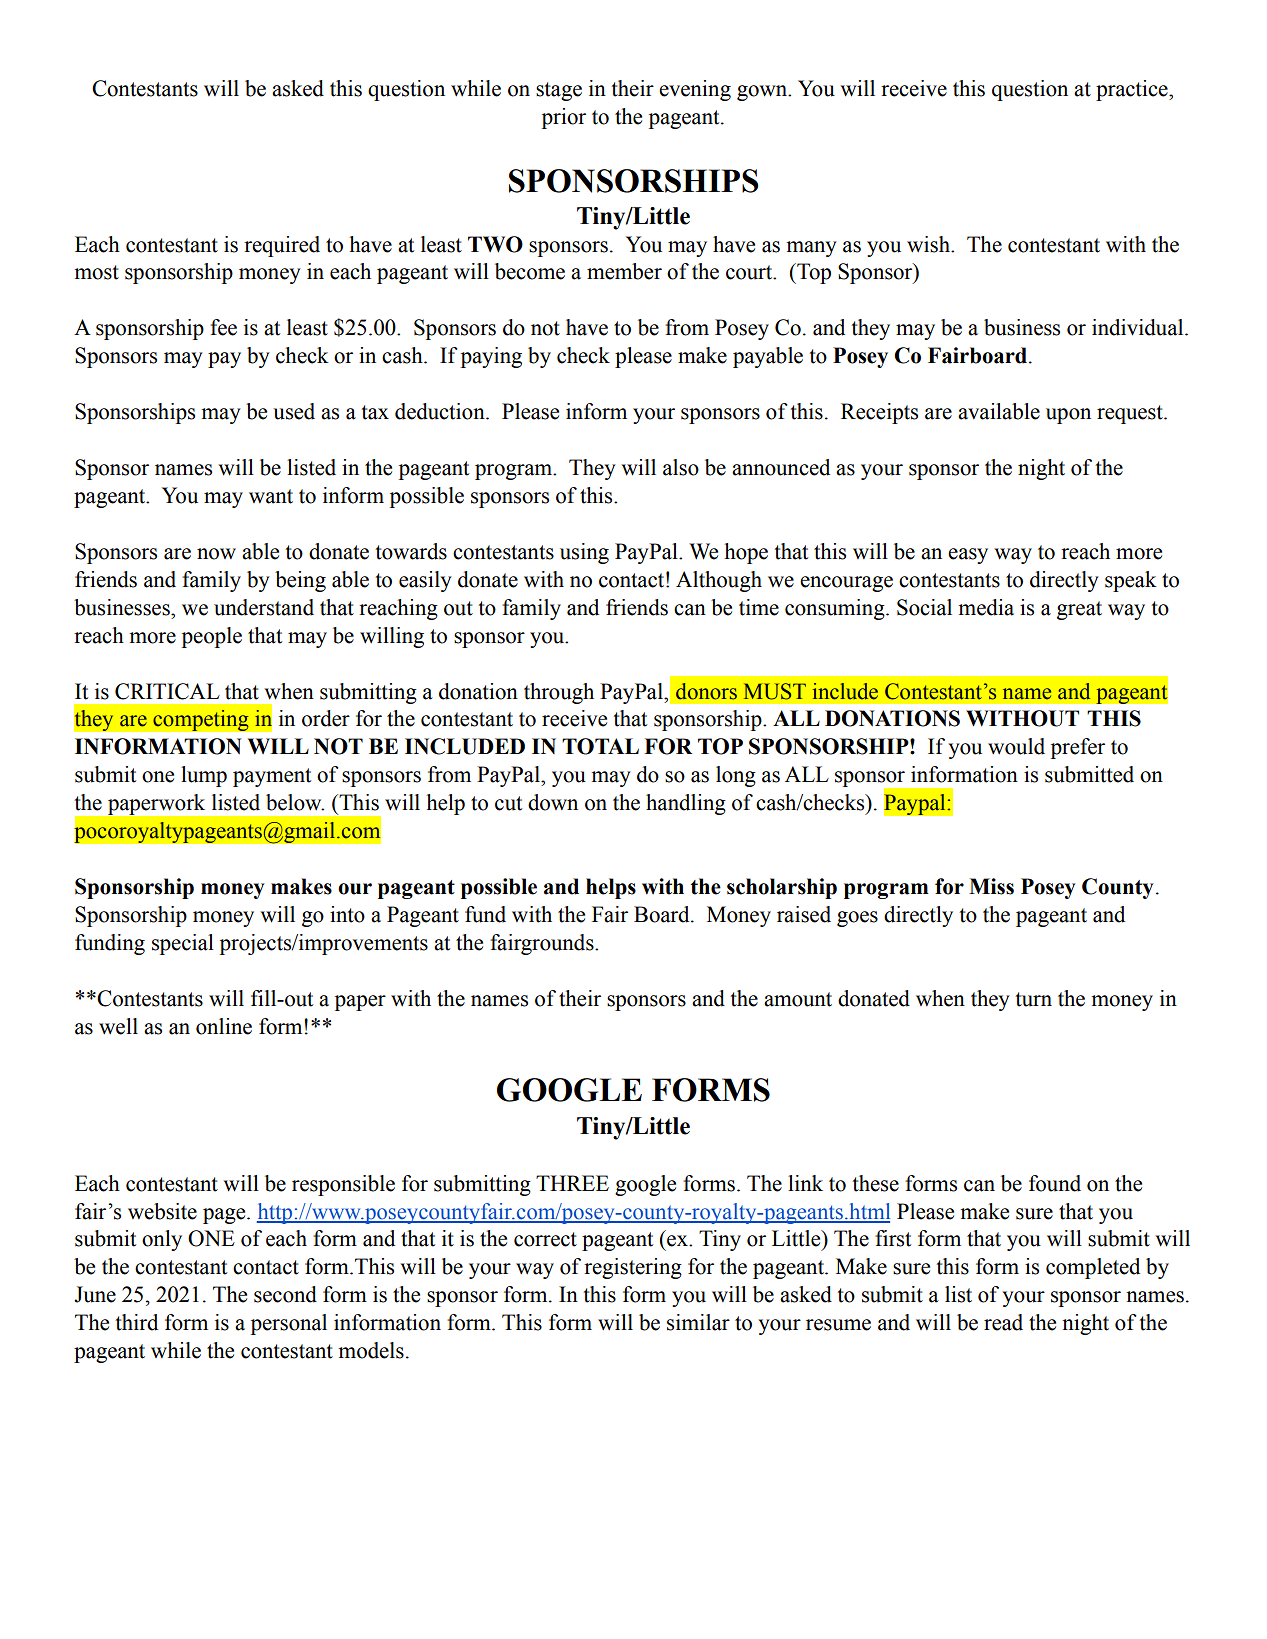  What do you see at coordinates (201, 720) in the screenshot?
I see `competing` at bounding box center [201, 720].
